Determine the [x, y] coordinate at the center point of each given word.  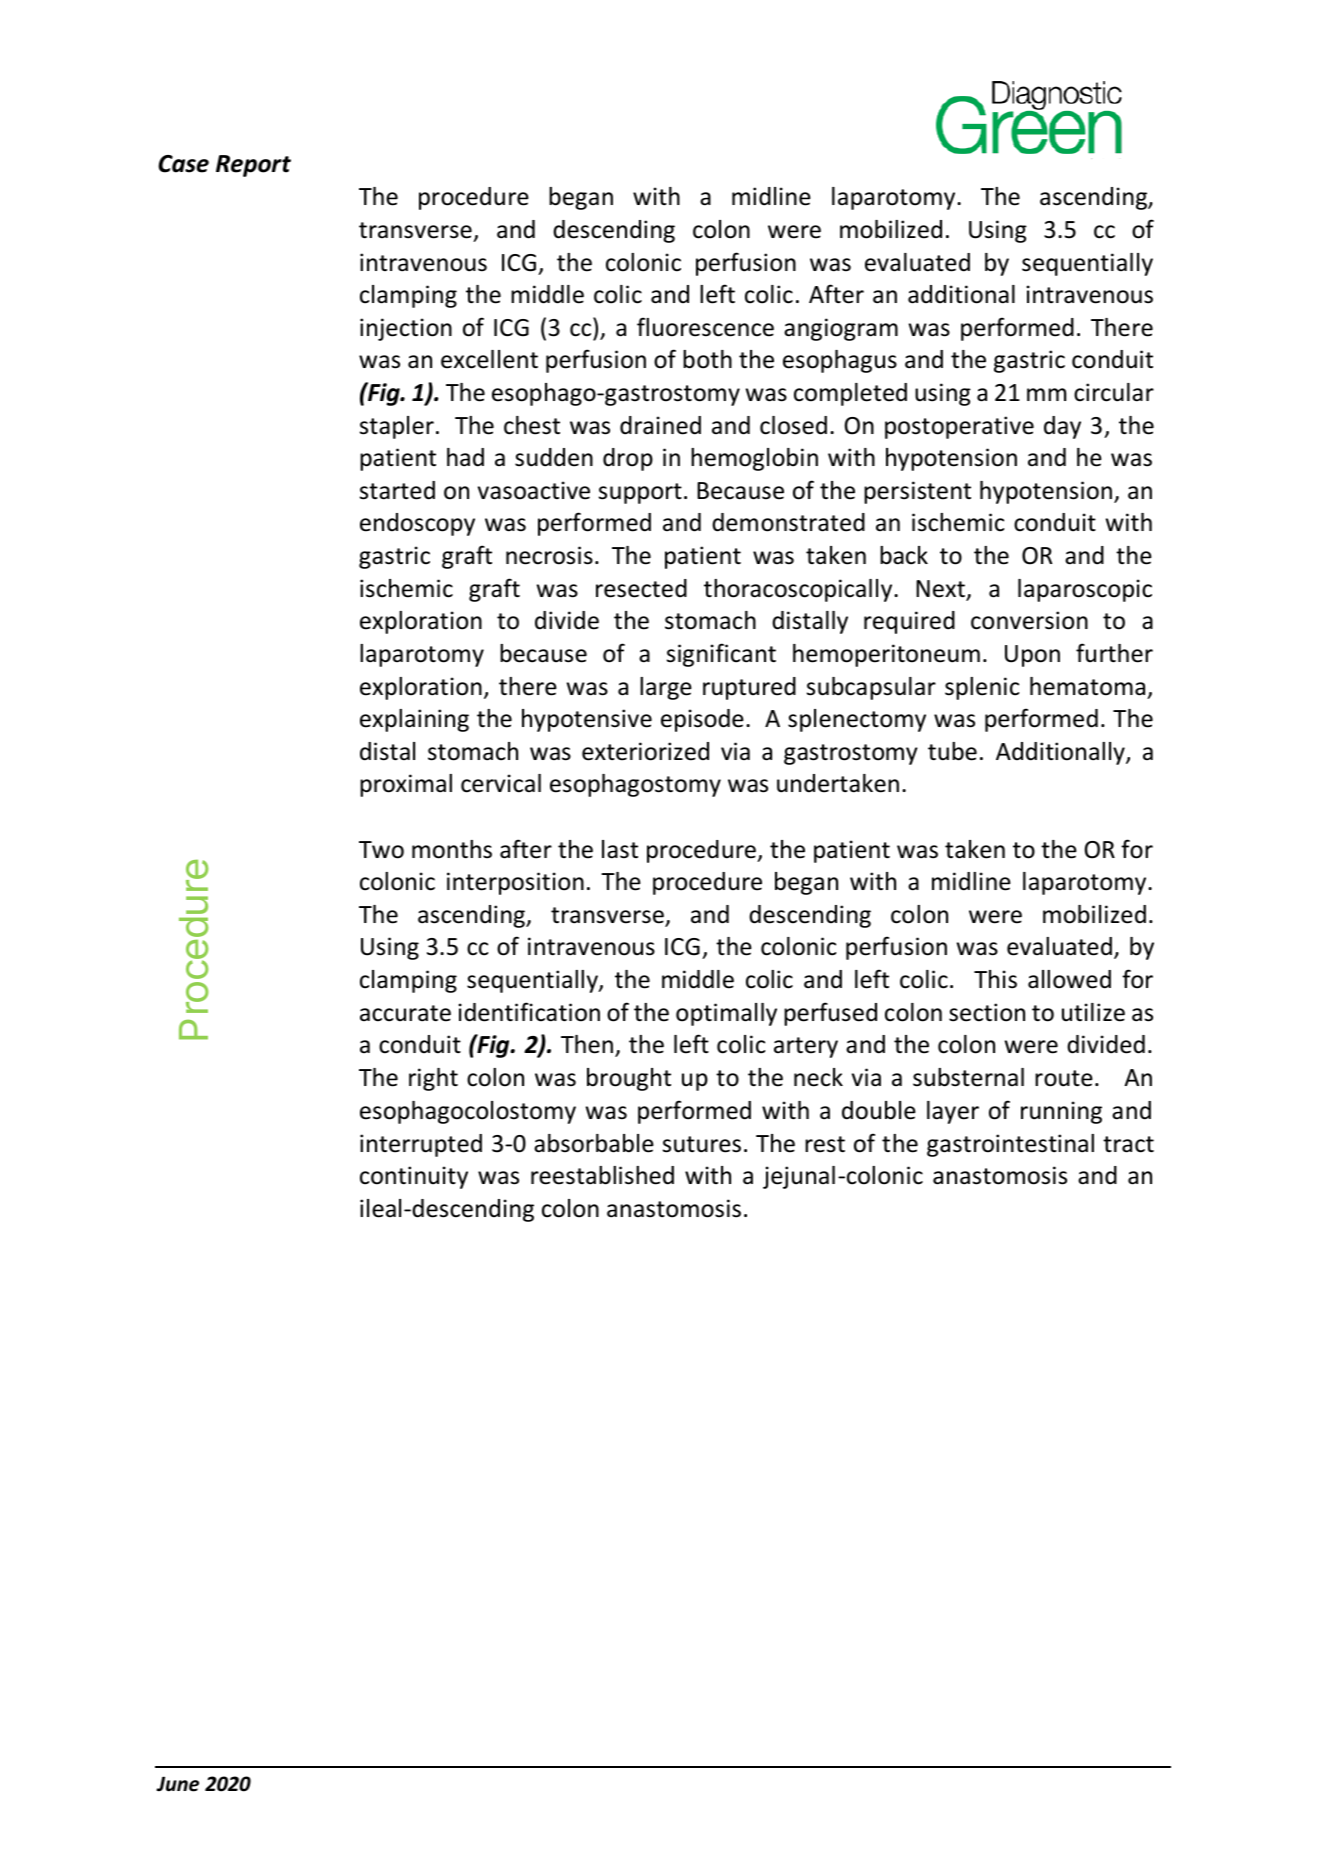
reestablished [602, 1175]
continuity [414, 1177]
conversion [1029, 620]
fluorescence [705, 327]
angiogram [841, 329]
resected [641, 588]
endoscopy [417, 524]
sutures [702, 1144]
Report [253, 166]
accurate [405, 1013]
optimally [726, 1014]
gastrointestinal [1010, 1145]
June [177, 1784]
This [995, 979]
